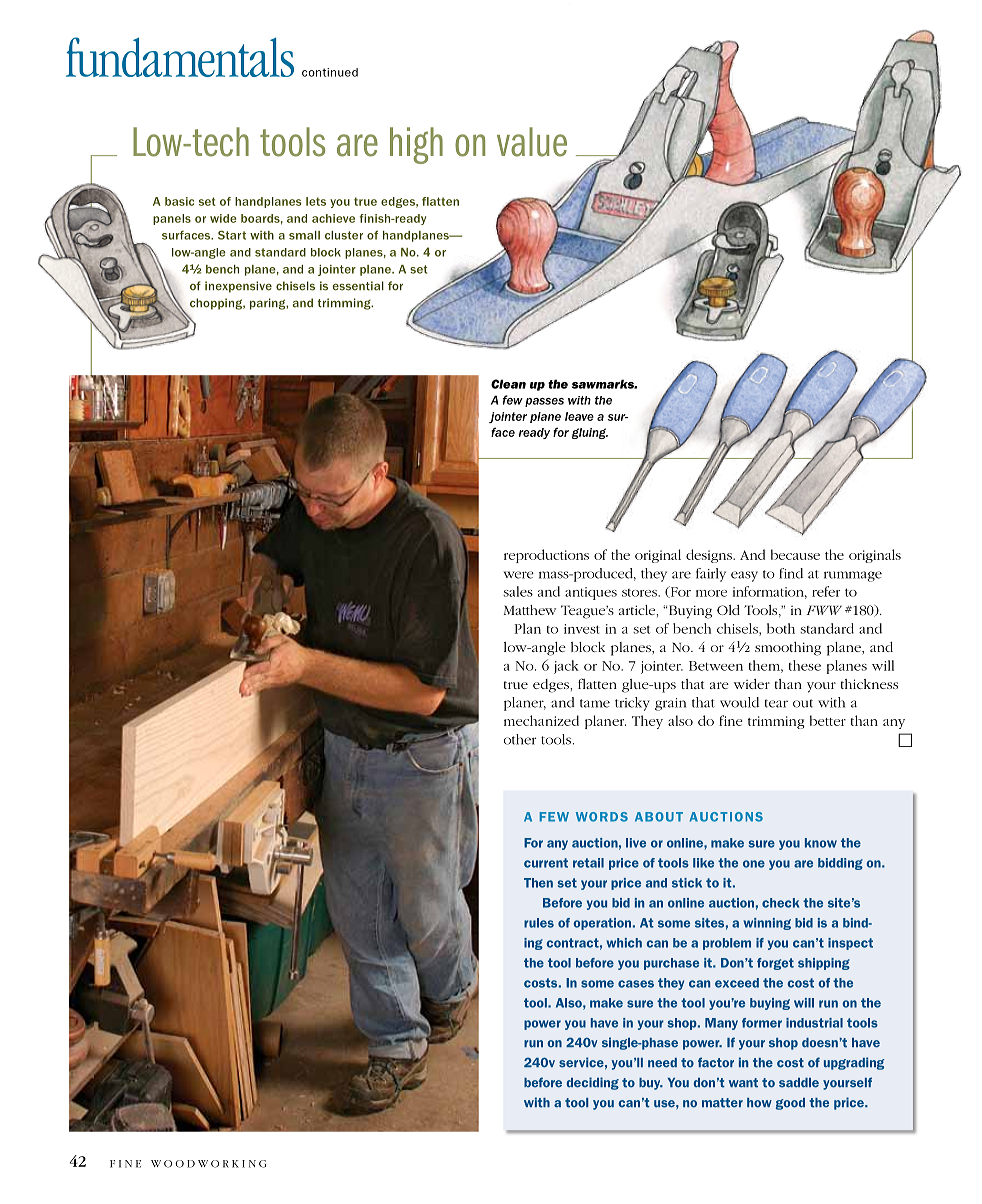 The height and width of the document is (1204, 982). What do you see at coordinates (217, 304) in the document?
I see `chopping` at bounding box center [217, 304].
